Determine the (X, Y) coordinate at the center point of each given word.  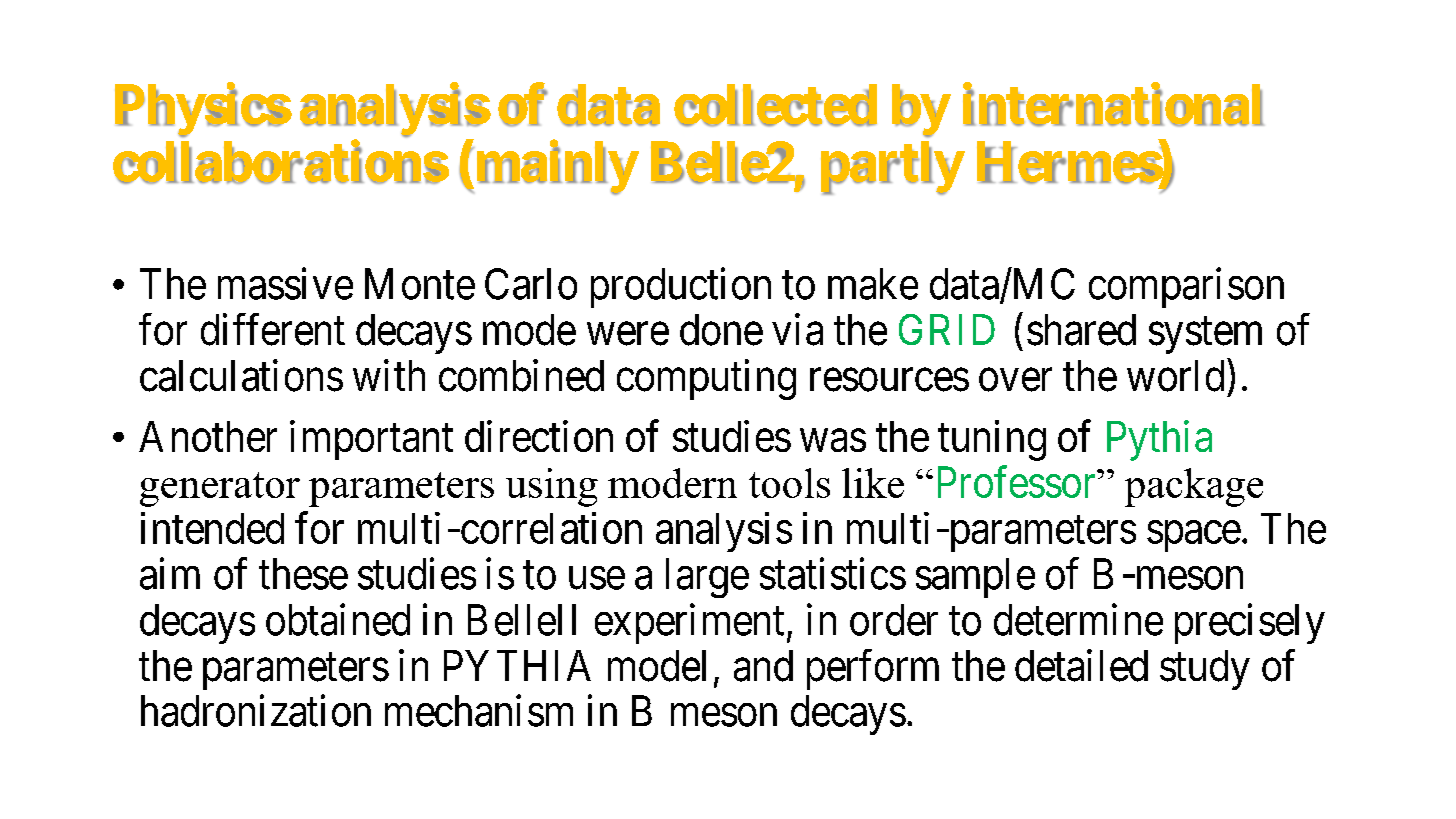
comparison (1186, 288)
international (1113, 105)
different (273, 329)
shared (1081, 330)
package (1194, 487)
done (721, 330)
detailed (1081, 666)
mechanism (479, 711)
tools (789, 483)
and (763, 666)
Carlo (531, 284)
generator (220, 489)
